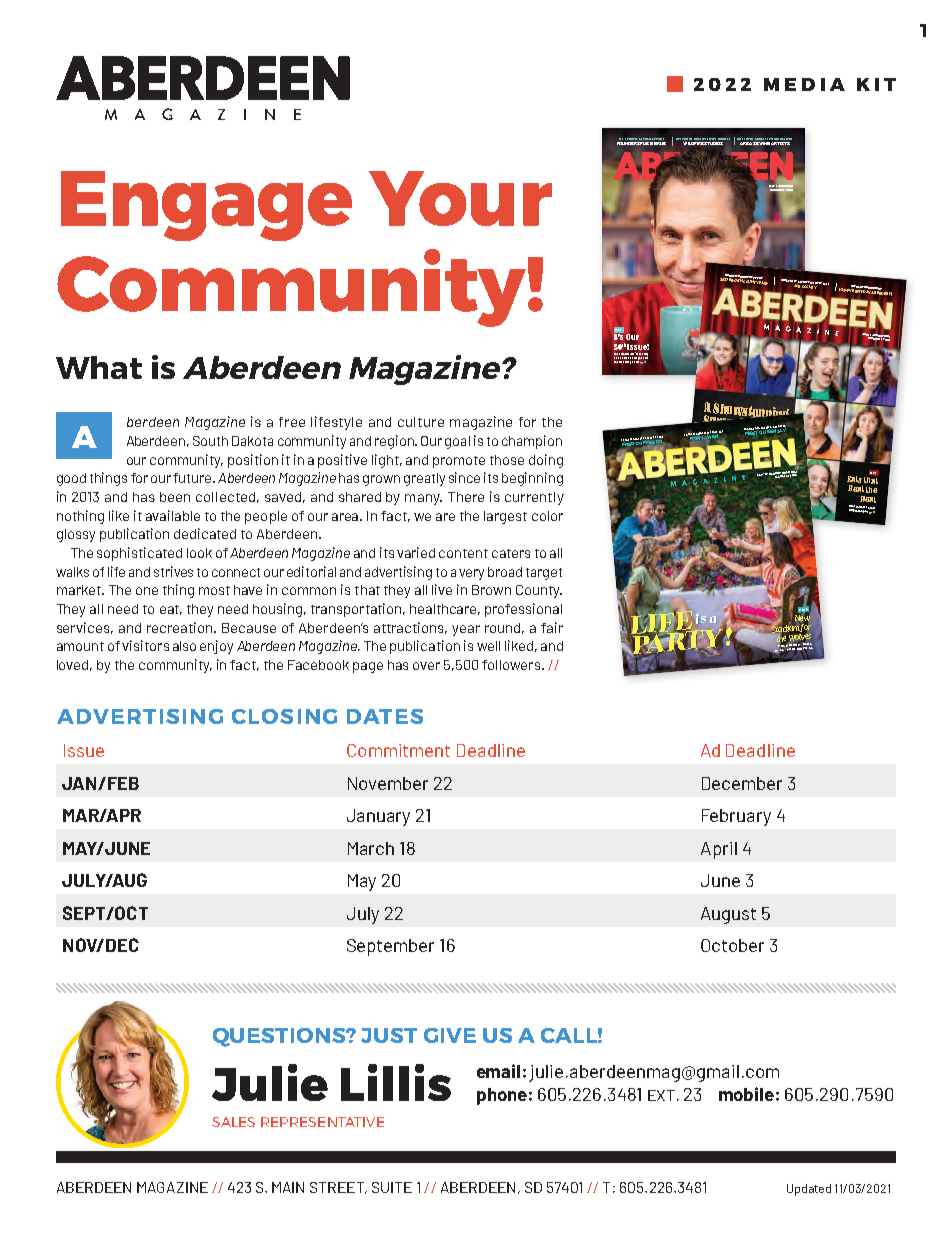 This page has width=952, height=1233. Describe the element at coordinates (206, 206) in the page. I see `Engage` at that location.
